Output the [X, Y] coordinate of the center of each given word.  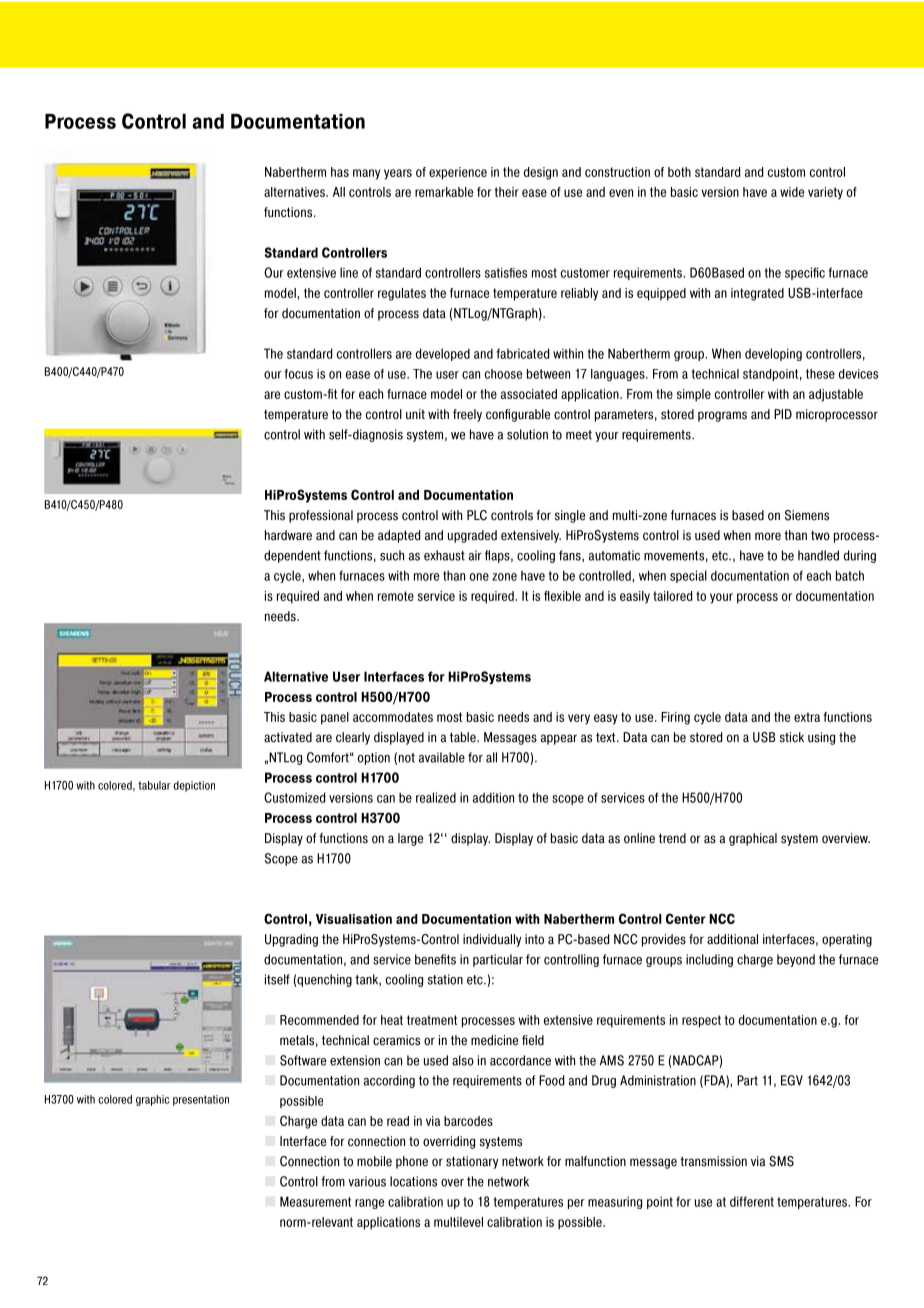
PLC [477, 515]
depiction [194, 786]
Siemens [807, 515]
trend [672, 838]
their [507, 192]
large [410, 839]
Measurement [315, 1201]
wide [792, 192]
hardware [288, 535]
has [340, 172]
